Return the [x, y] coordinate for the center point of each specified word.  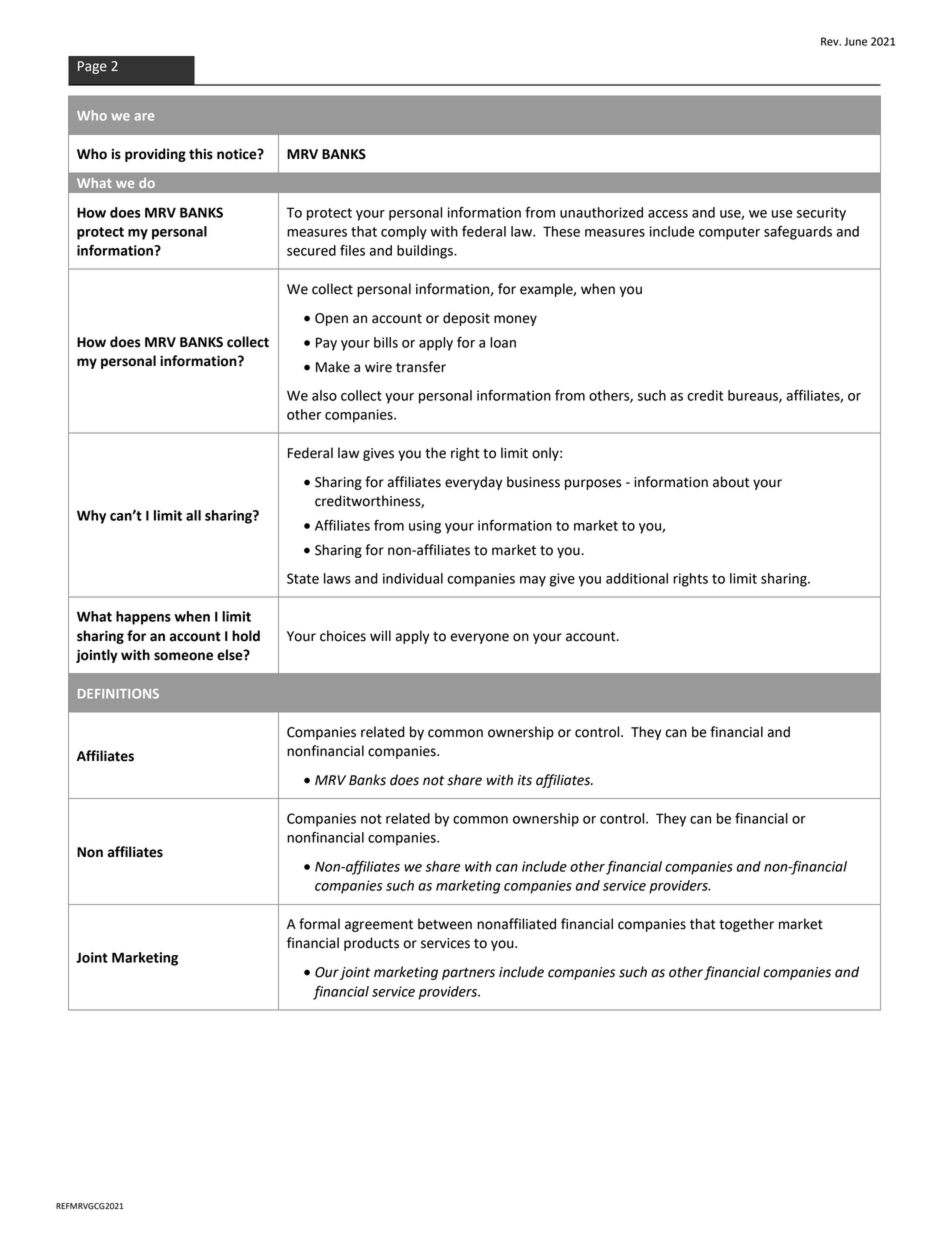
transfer [421, 367]
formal [319, 924]
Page [92, 67]
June [855, 41]
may [533, 581]
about [731, 482]
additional [637, 578]
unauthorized [601, 212]
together [746, 925]
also [324, 395]
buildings [426, 252]
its [525, 780]
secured [311, 250]
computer [729, 233]
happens [143, 618]
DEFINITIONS [118, 694]
